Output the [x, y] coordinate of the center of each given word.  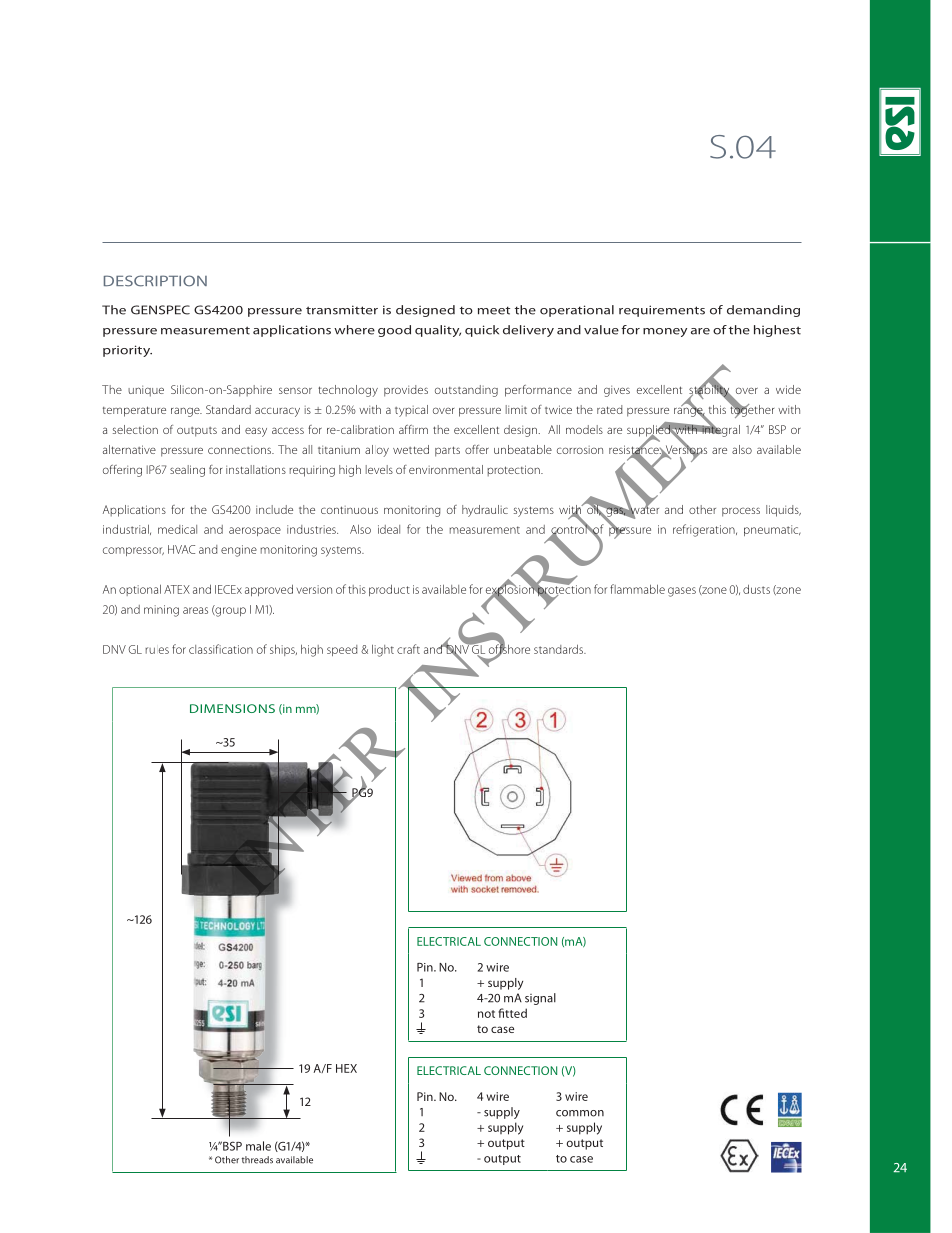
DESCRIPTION [155, 281]
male [258, 1146]
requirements [662, 311]
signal [540, 999]
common [580, 1113]
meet [494, 310]
